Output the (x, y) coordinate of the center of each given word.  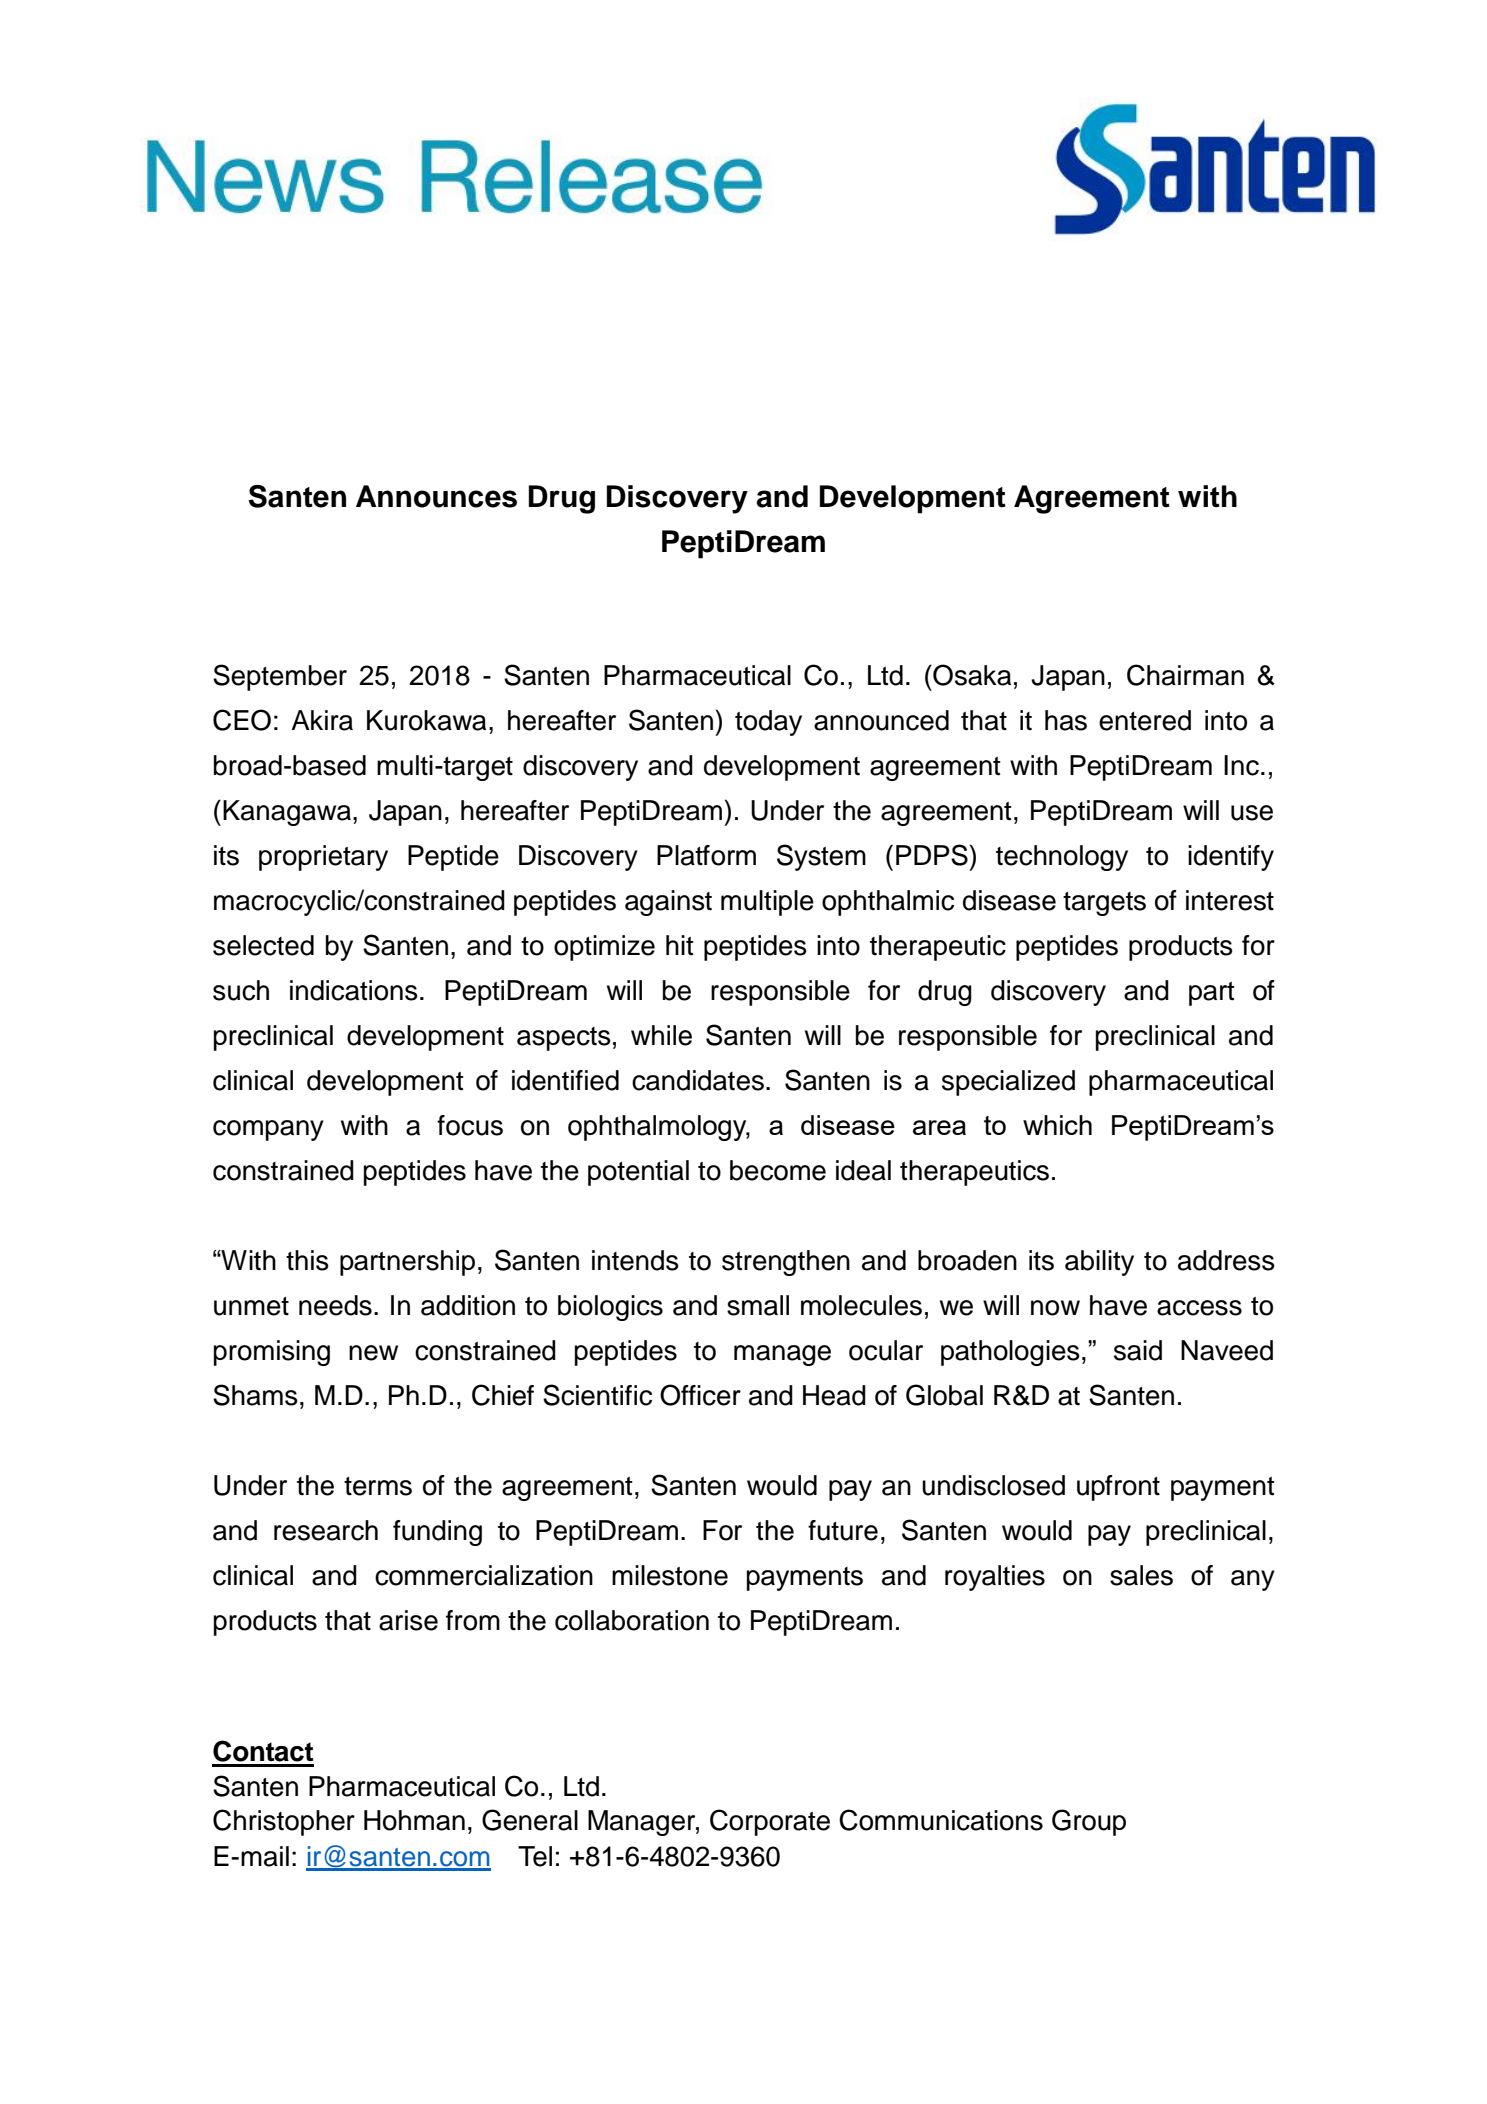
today (768, 723)
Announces (436, 496)
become (778, 1170)
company (268, 1130)
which (1057, 1125)
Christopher (284, 1822)
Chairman (1185, 675)
